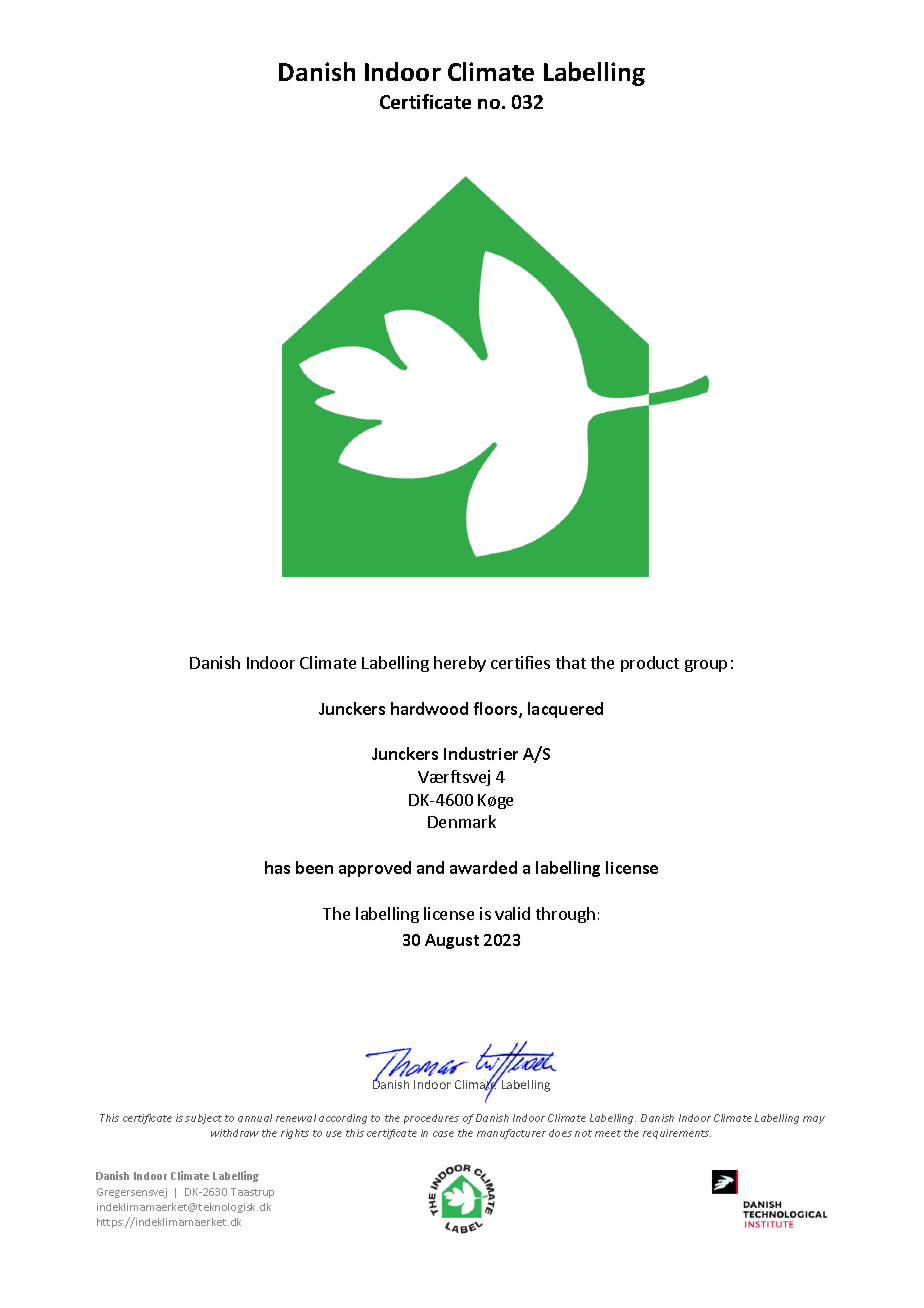 The width and height of the document is (924, 1308). Describe the element at coordinates (706, 666) in the document. I see `group` at that location.
